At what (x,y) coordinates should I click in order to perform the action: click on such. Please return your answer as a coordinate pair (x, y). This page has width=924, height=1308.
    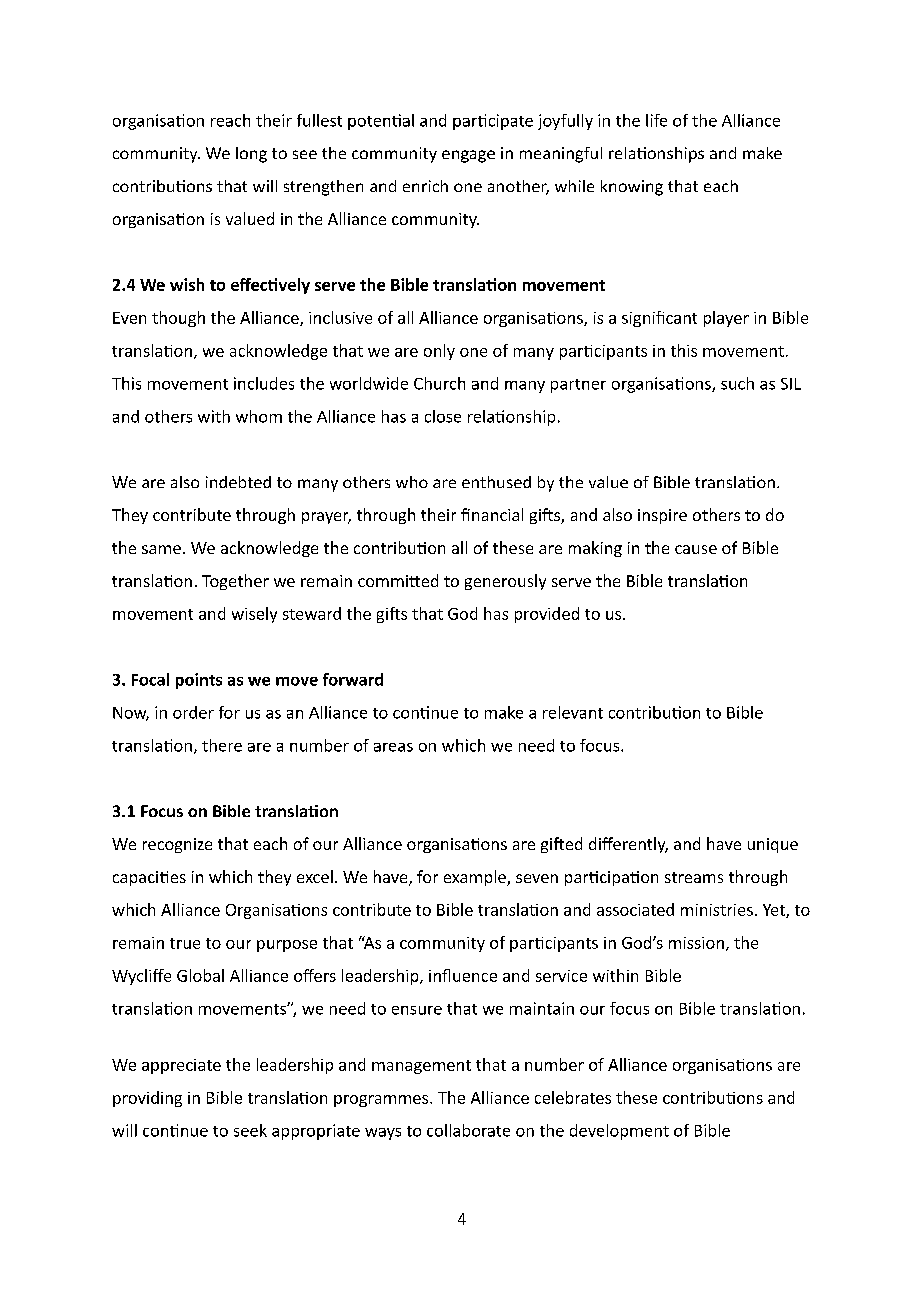
    Looking at the image, I should click on (737, 383).
